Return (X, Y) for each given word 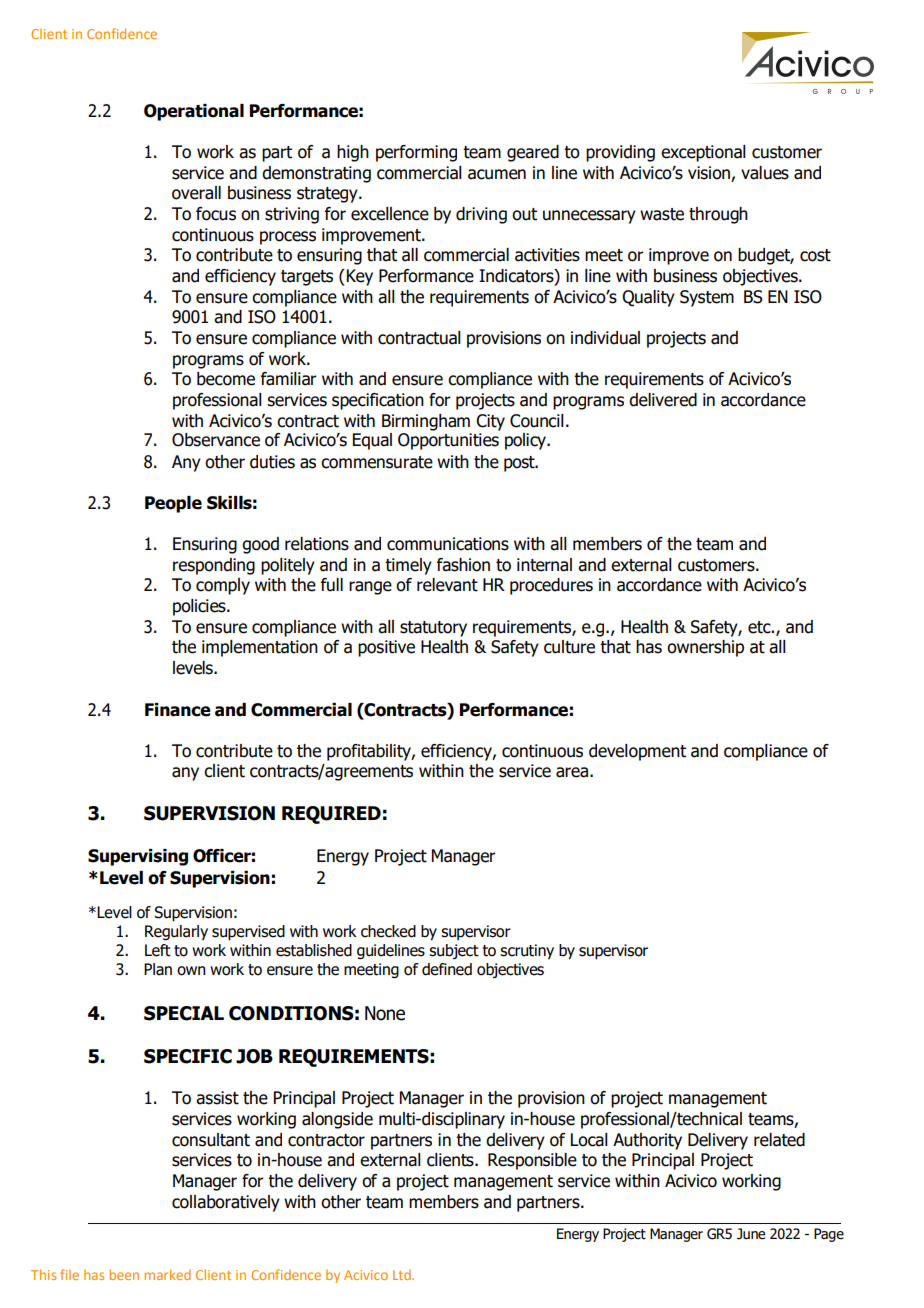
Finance (178, 710)
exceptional (703, 153)
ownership (705, 648)
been (124, 1274)
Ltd (403, 1274)
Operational (194, 112)
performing (416, 153)
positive (386, 648)
